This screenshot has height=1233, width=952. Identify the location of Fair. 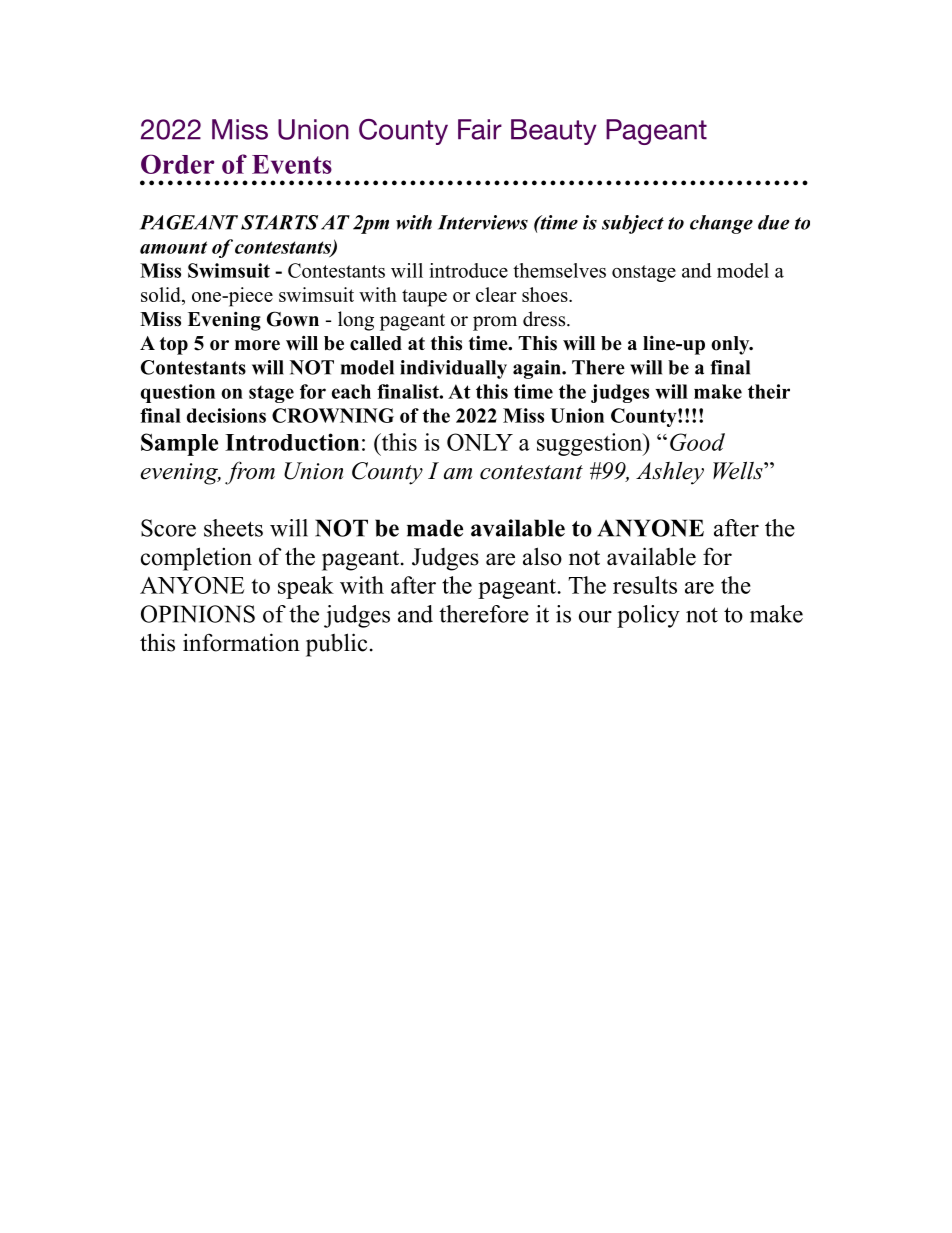
(480, 129).
